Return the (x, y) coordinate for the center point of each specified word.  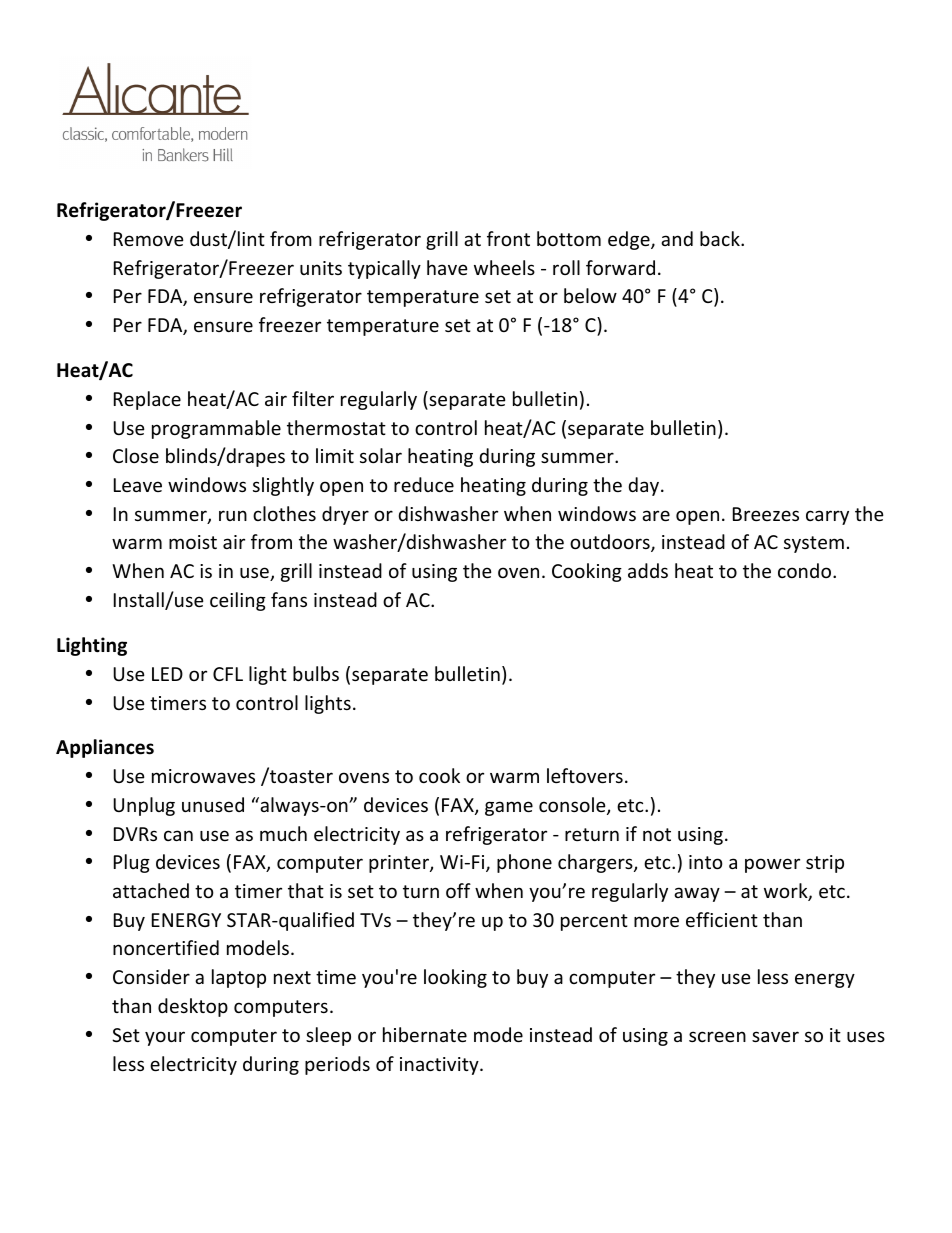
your (165, 1038)
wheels (504, 267)
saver (775, 1036)
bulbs (316, 673)
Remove (149, 239)
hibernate (425, 1034)
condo (806, 570)
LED (167, 674)
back (721, 238)
